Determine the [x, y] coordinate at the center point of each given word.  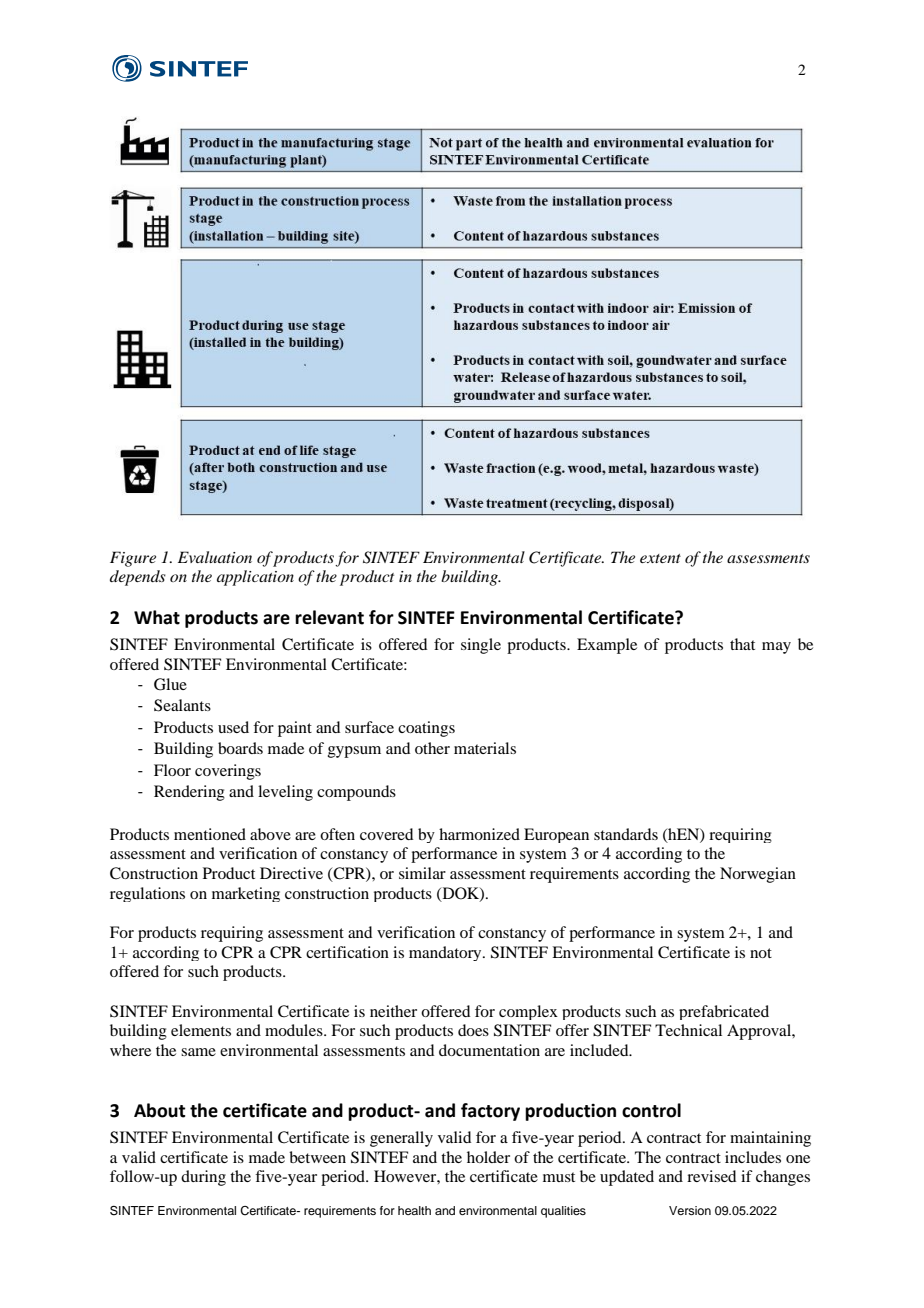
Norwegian [758, 875]
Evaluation [215, 557]
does [473, 1030]
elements [201, 1030]
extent [660, 558]
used [233, 727]
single [481, 646]
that [742, 644]
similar [422, 873]
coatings [426, 729]
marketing [246, 894]
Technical [688, 1030]
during [203, 1178]
